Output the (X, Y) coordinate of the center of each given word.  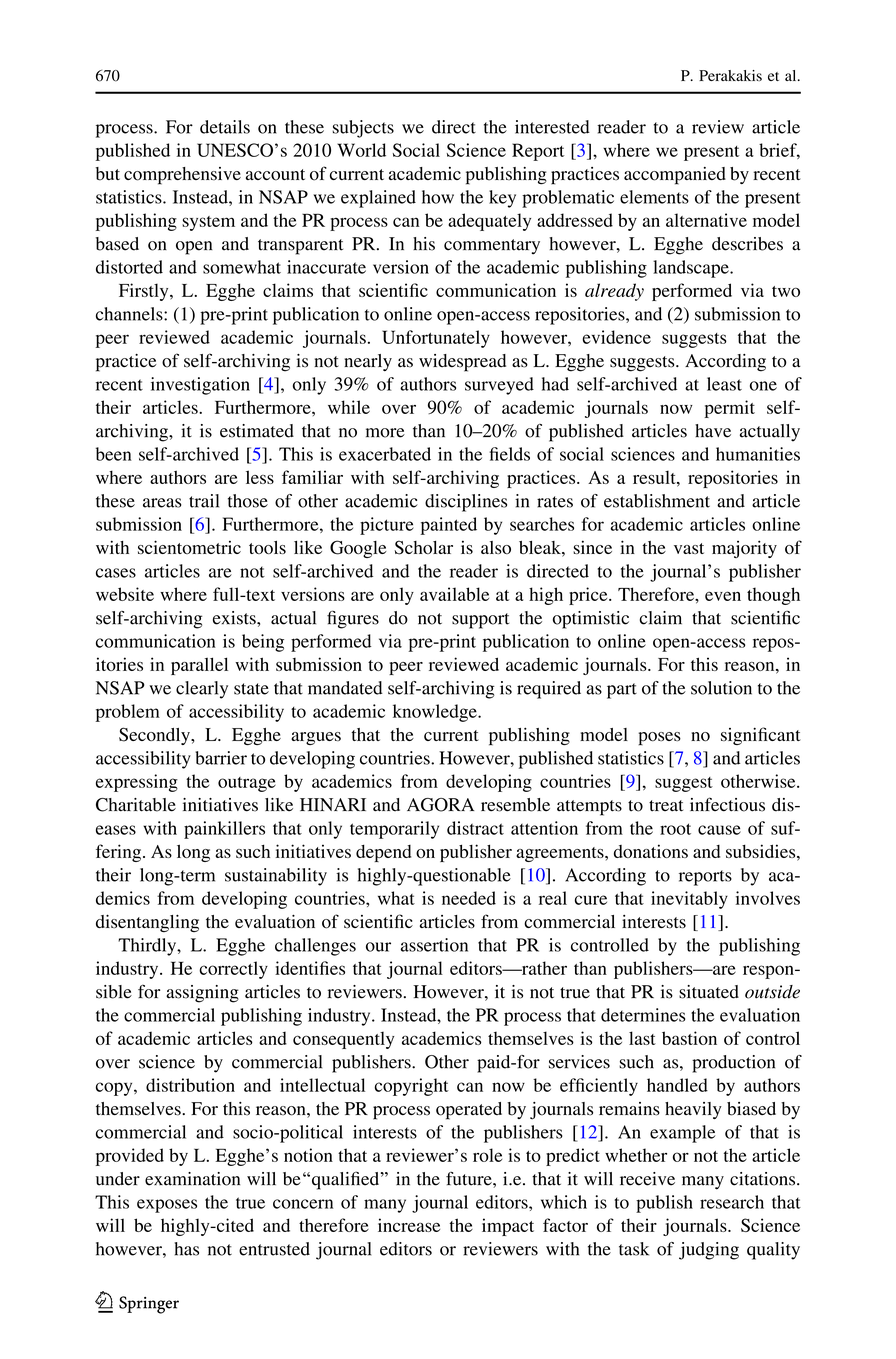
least (724, 384)
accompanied (675, 176)
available (454, 594)
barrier (221, 758)
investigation (200, 386)
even (723, 596)
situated (709, 992)
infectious (727, 804)
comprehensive (182, 176)
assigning (202, 994)
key (502, 199)
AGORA (440, 805)
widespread (462, 363)
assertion (434, 945)
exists (235, 618)
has (186, 1249)
